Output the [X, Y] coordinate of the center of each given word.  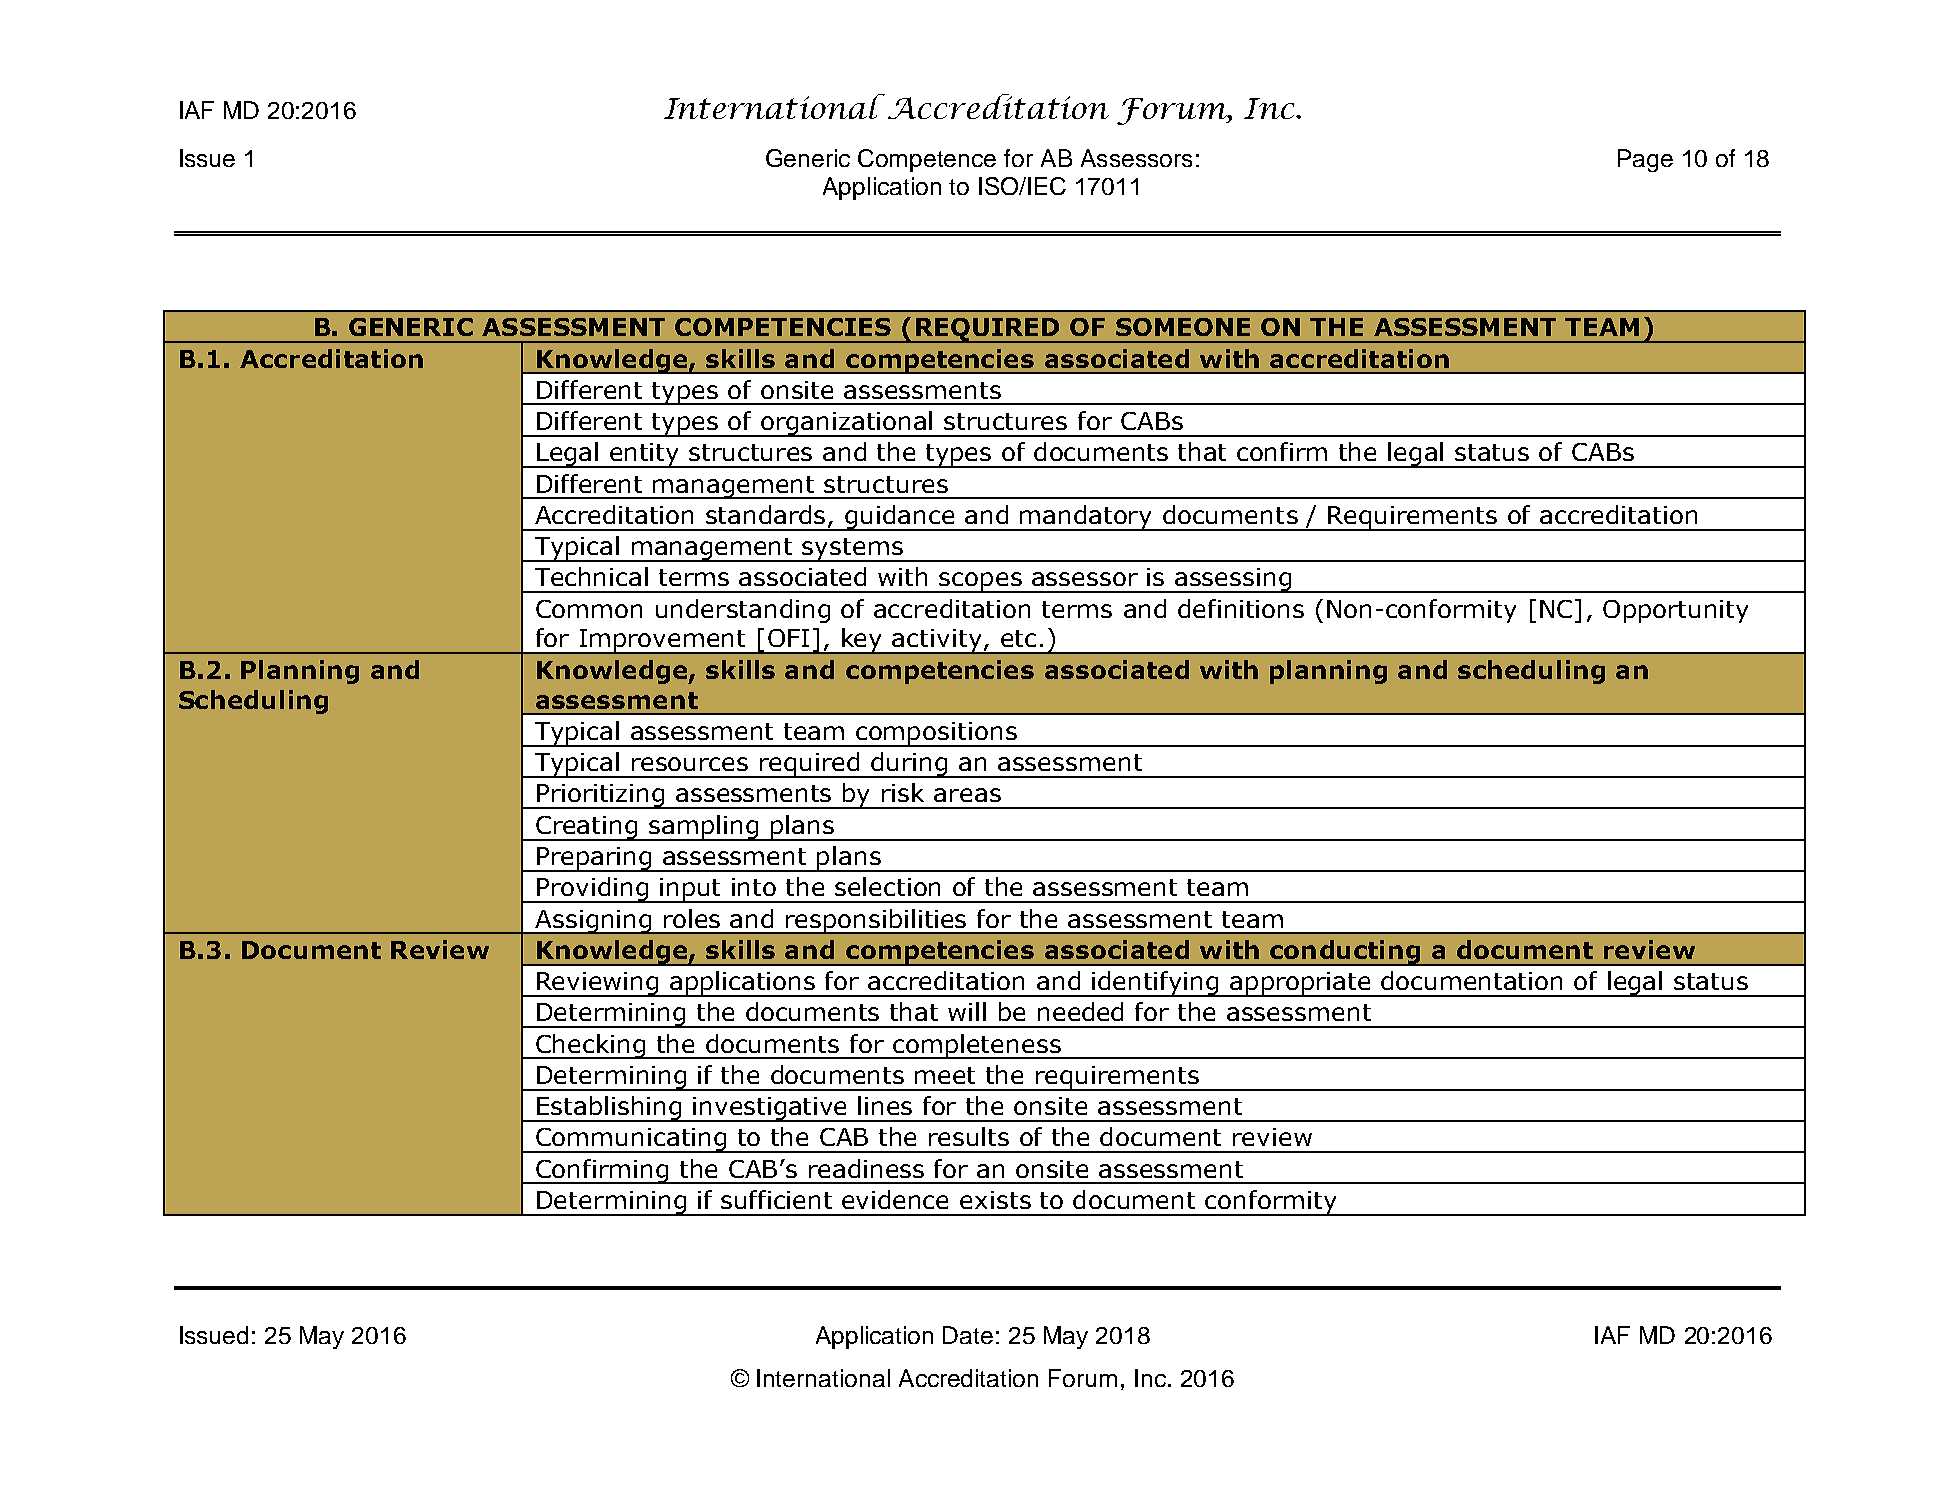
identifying [1155, 984]
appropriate [1301, 984]
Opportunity [1675, 611]
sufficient [776, 1199]
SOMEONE [1183, 327]
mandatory [1087, 518]
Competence [927, 160]
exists [995, 1200]
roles [692, 918]
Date [968, 1335]
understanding [743, 611]
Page [1645, 160]
